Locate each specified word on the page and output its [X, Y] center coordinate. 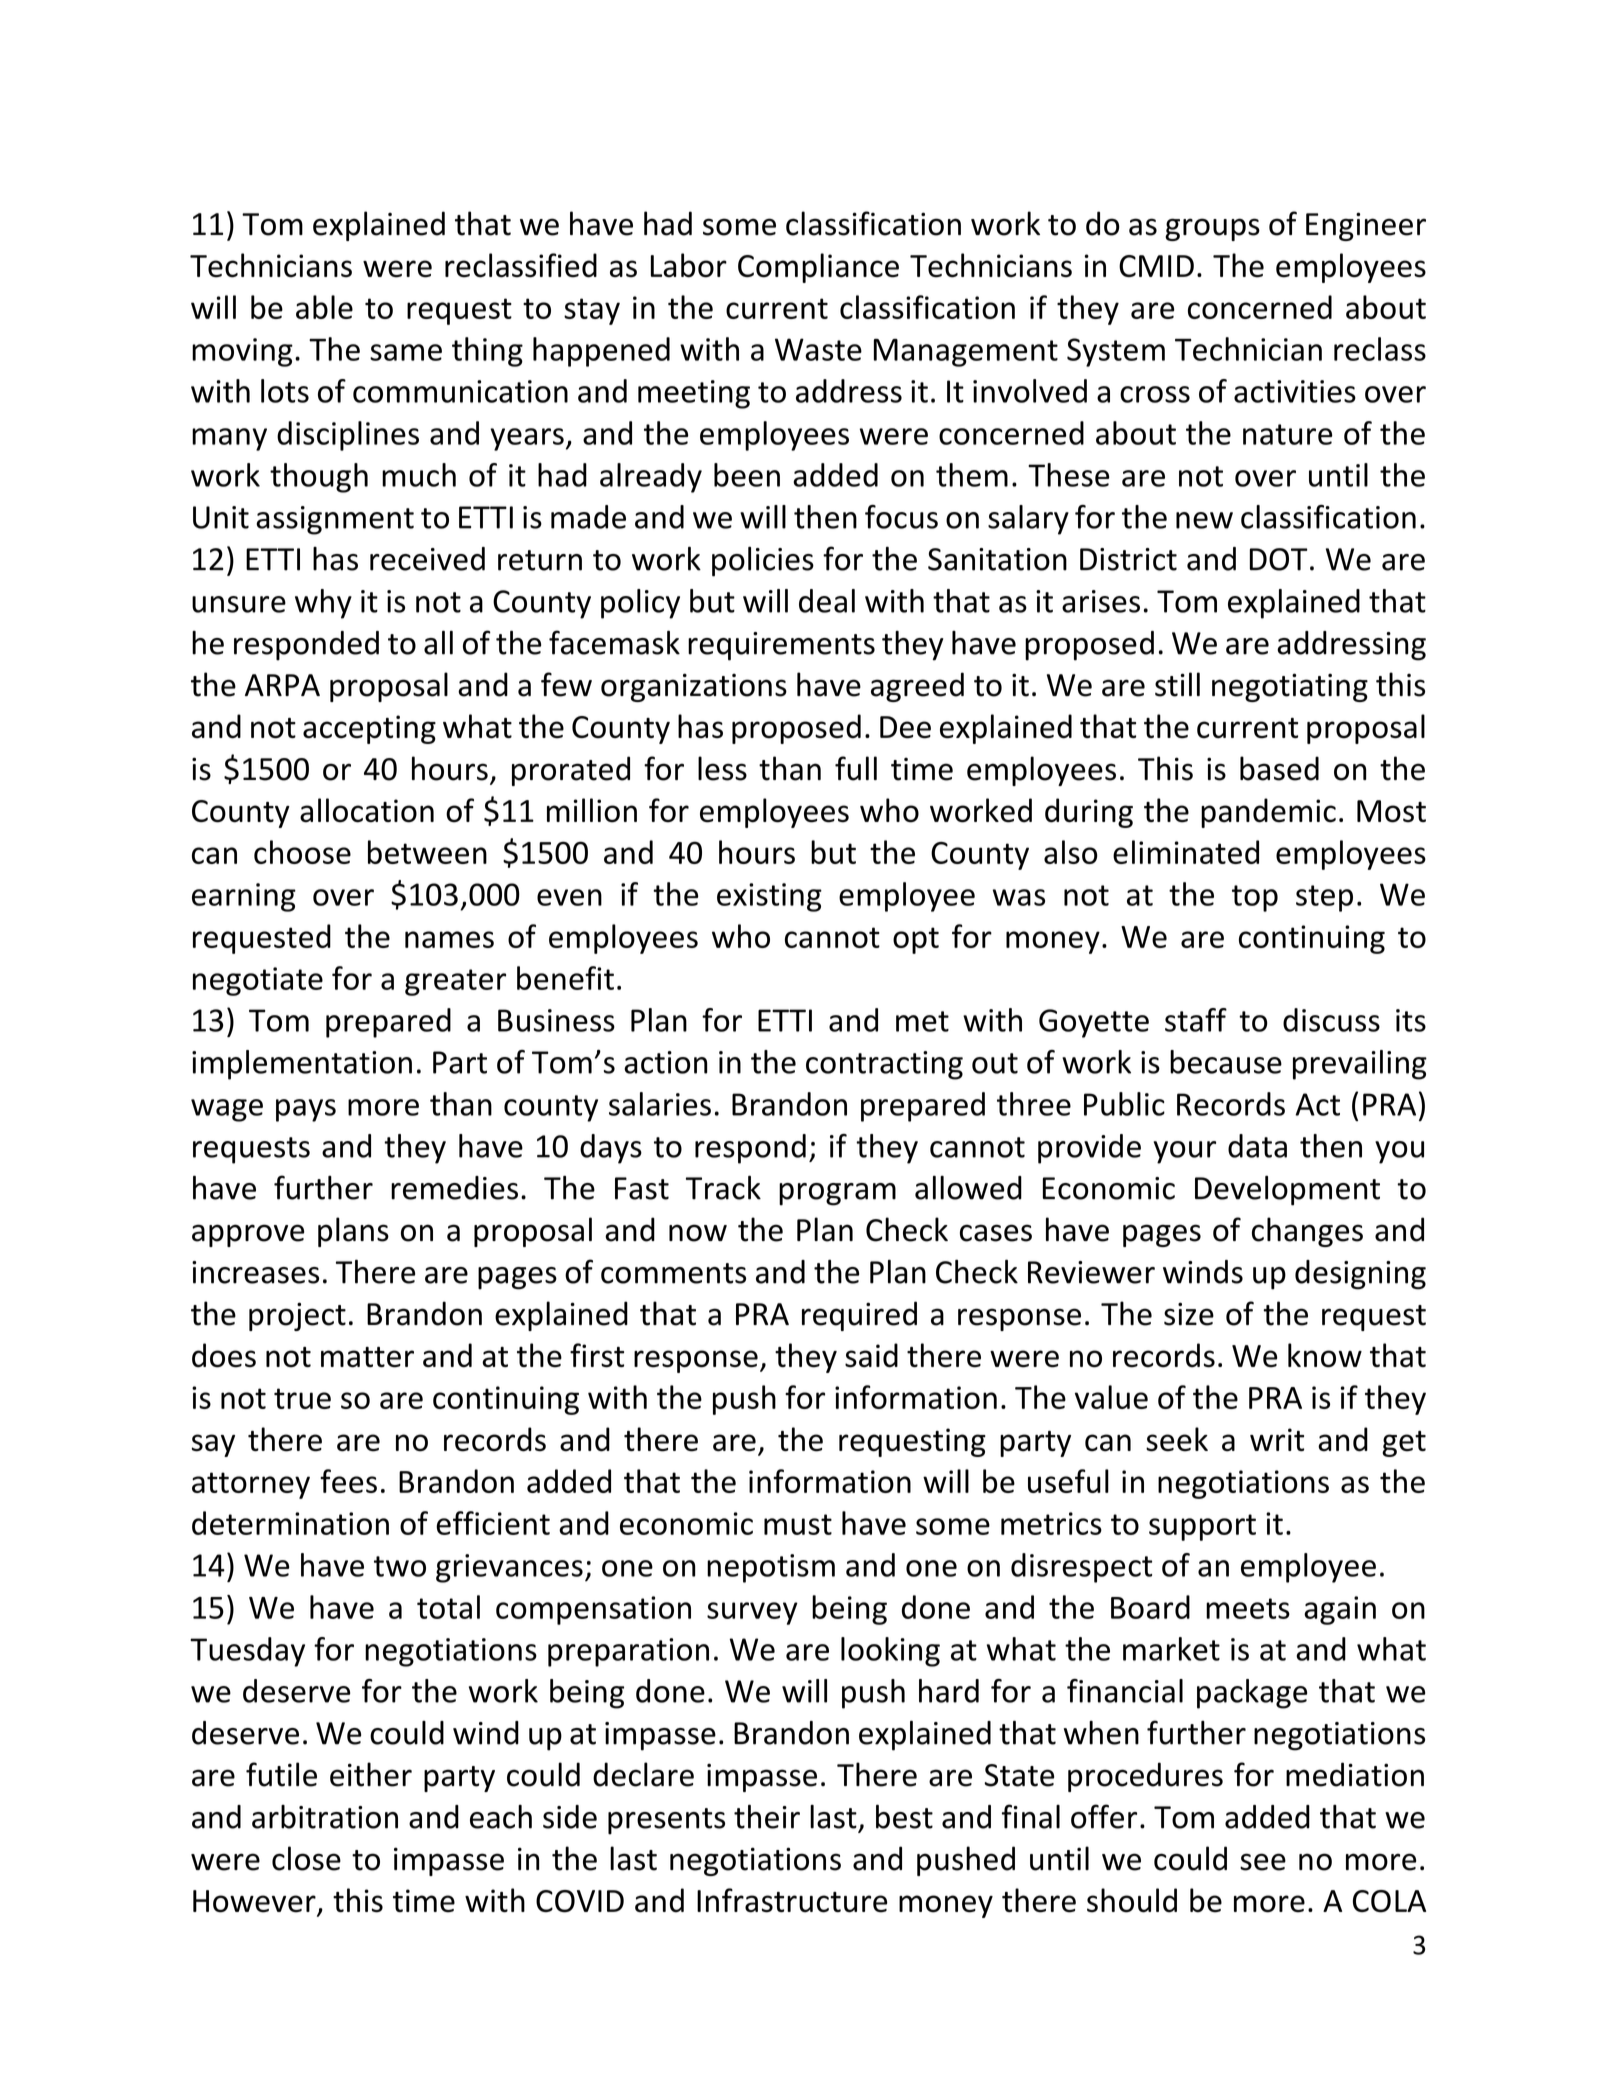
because [1226, 1062]
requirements [781, 646]
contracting [884, 1065]
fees [348, 1481]
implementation [302, 1065]
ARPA [282, 685]
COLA [1389, 1901]
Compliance [818, 268]
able [324, 307]
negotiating [1290, 687]
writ [1277, 1439]
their [767, 1816]
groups [1212, 229]
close [306, 1858]
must [798, 1524]
